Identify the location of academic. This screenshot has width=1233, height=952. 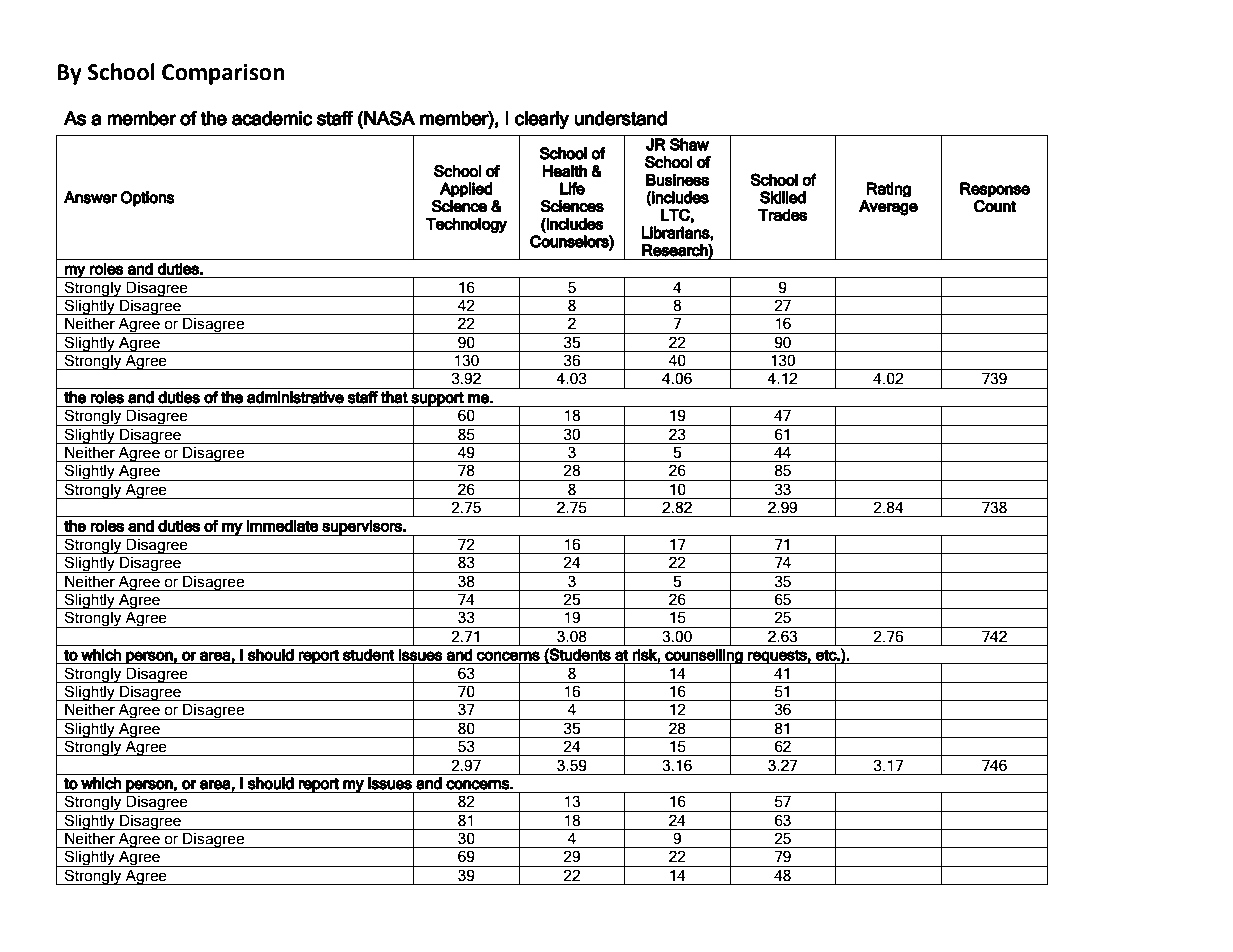
(272, 118).
